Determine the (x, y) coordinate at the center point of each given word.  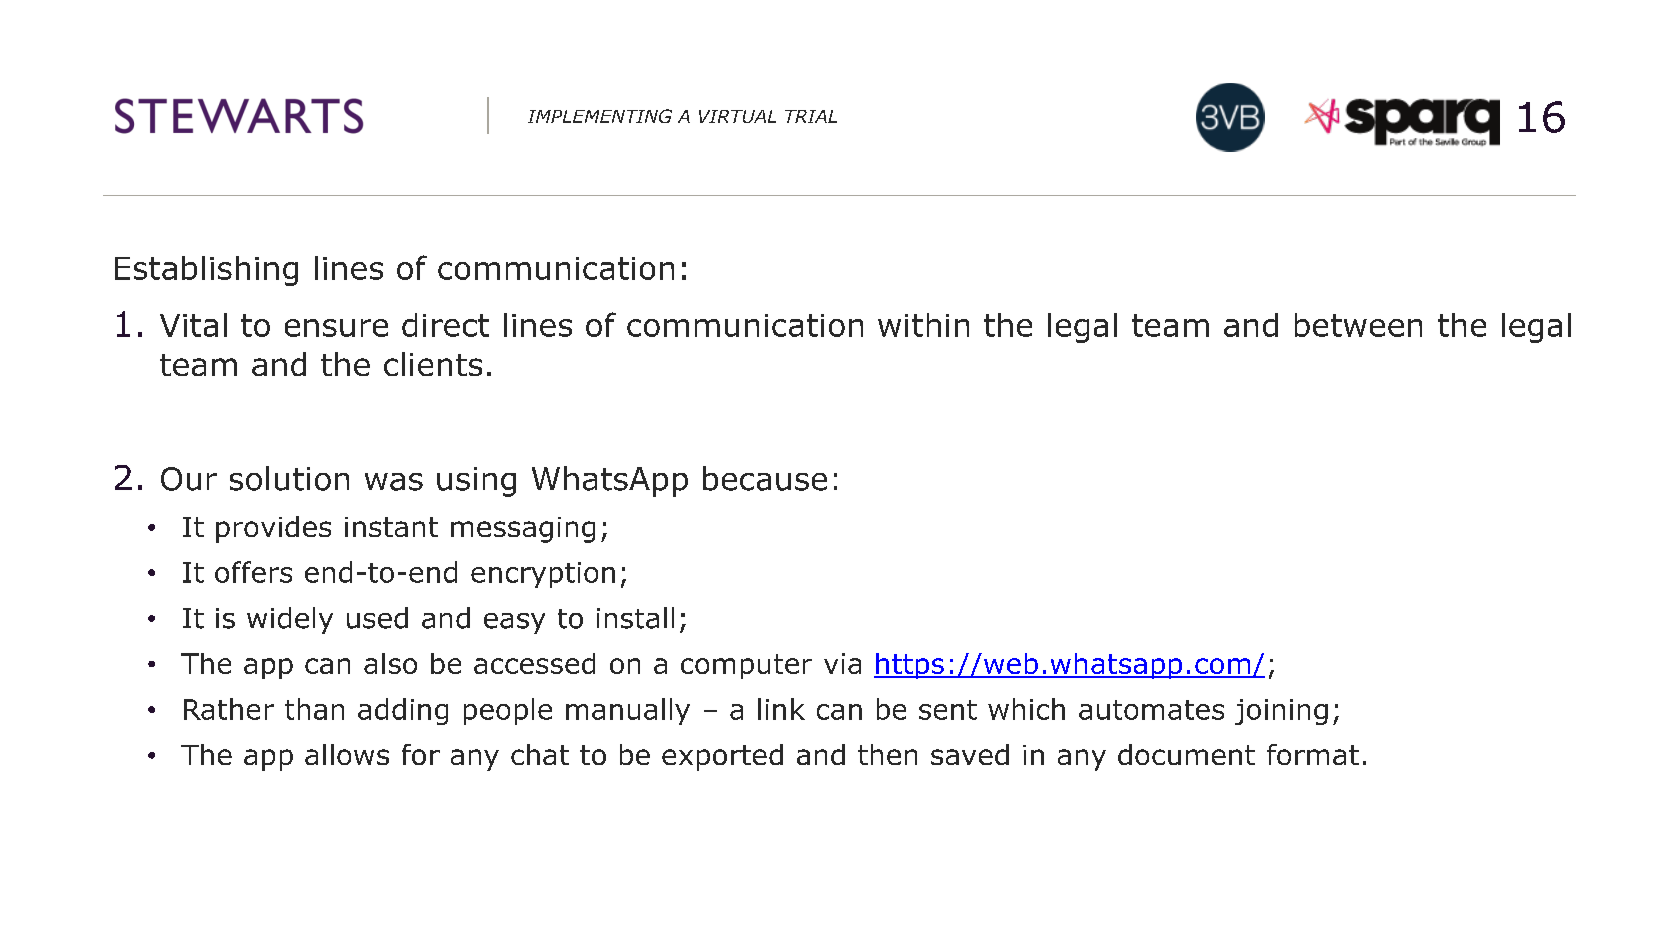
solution (289, 478)
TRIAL (811, 116)
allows (347, 754)
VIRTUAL (737, 116)
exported (722, 757)
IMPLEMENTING (600, 116)
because (765, 478)
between (1358, 325)
